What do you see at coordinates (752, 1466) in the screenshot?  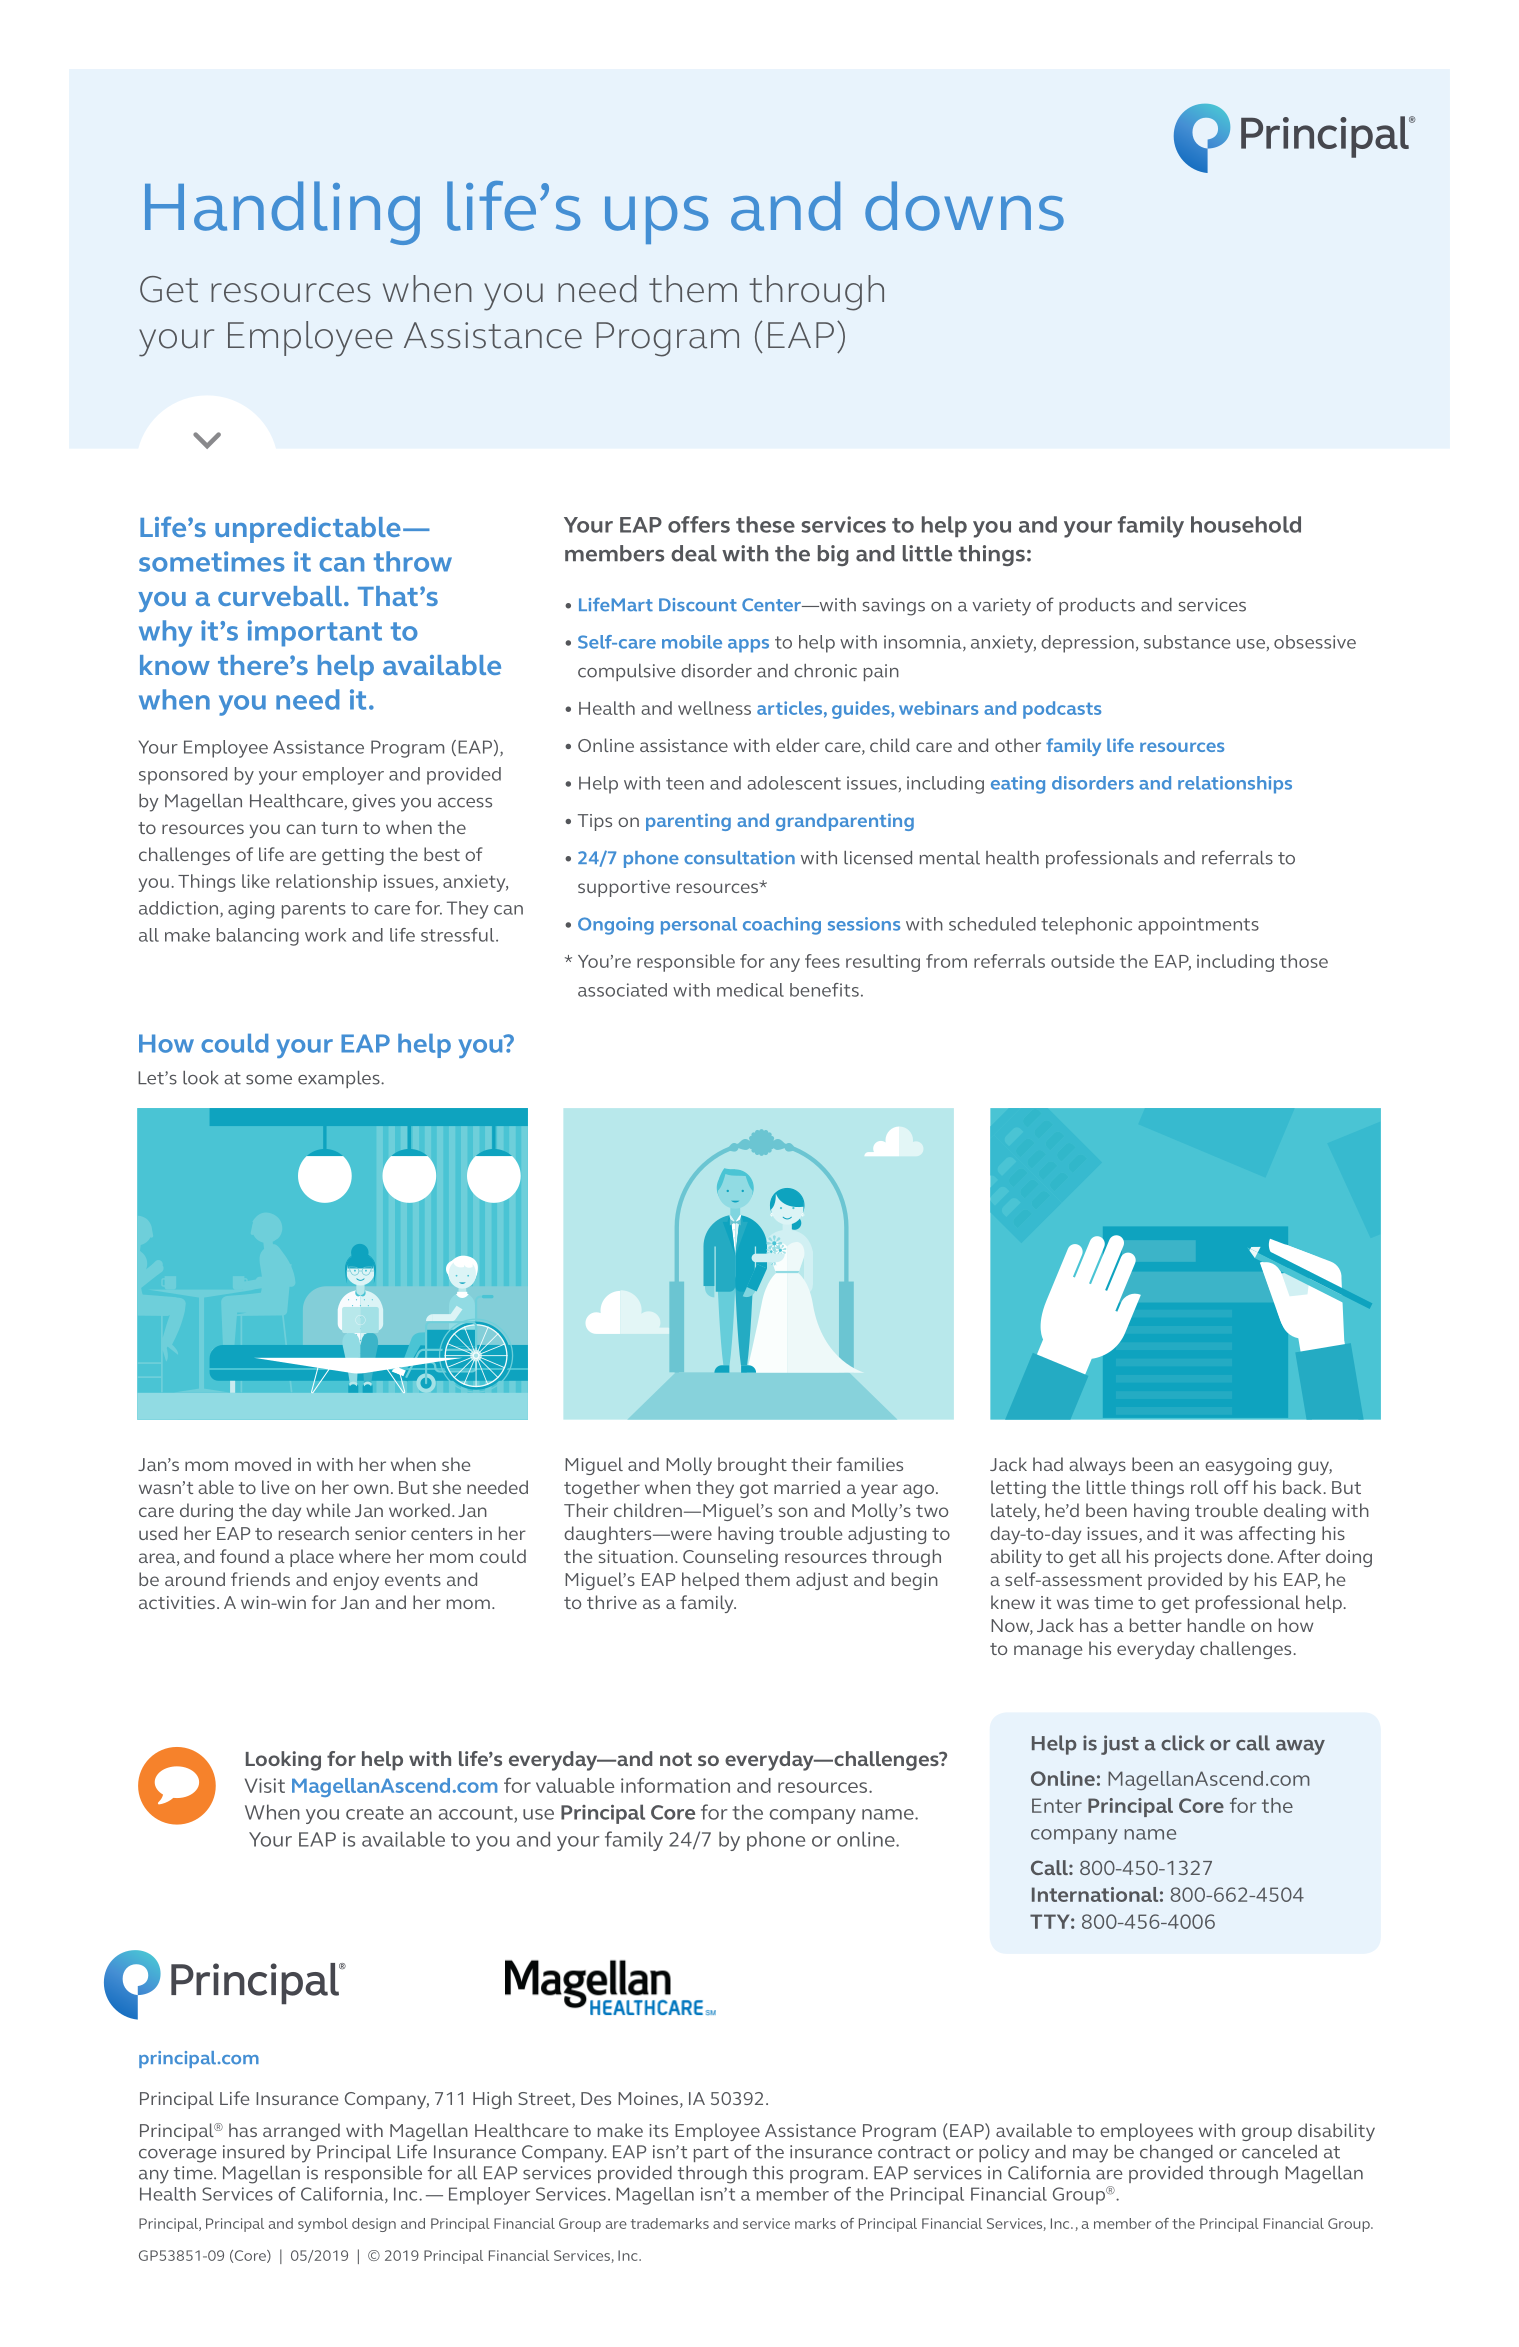 I see `brought` at bounding box center [752, 1466].
